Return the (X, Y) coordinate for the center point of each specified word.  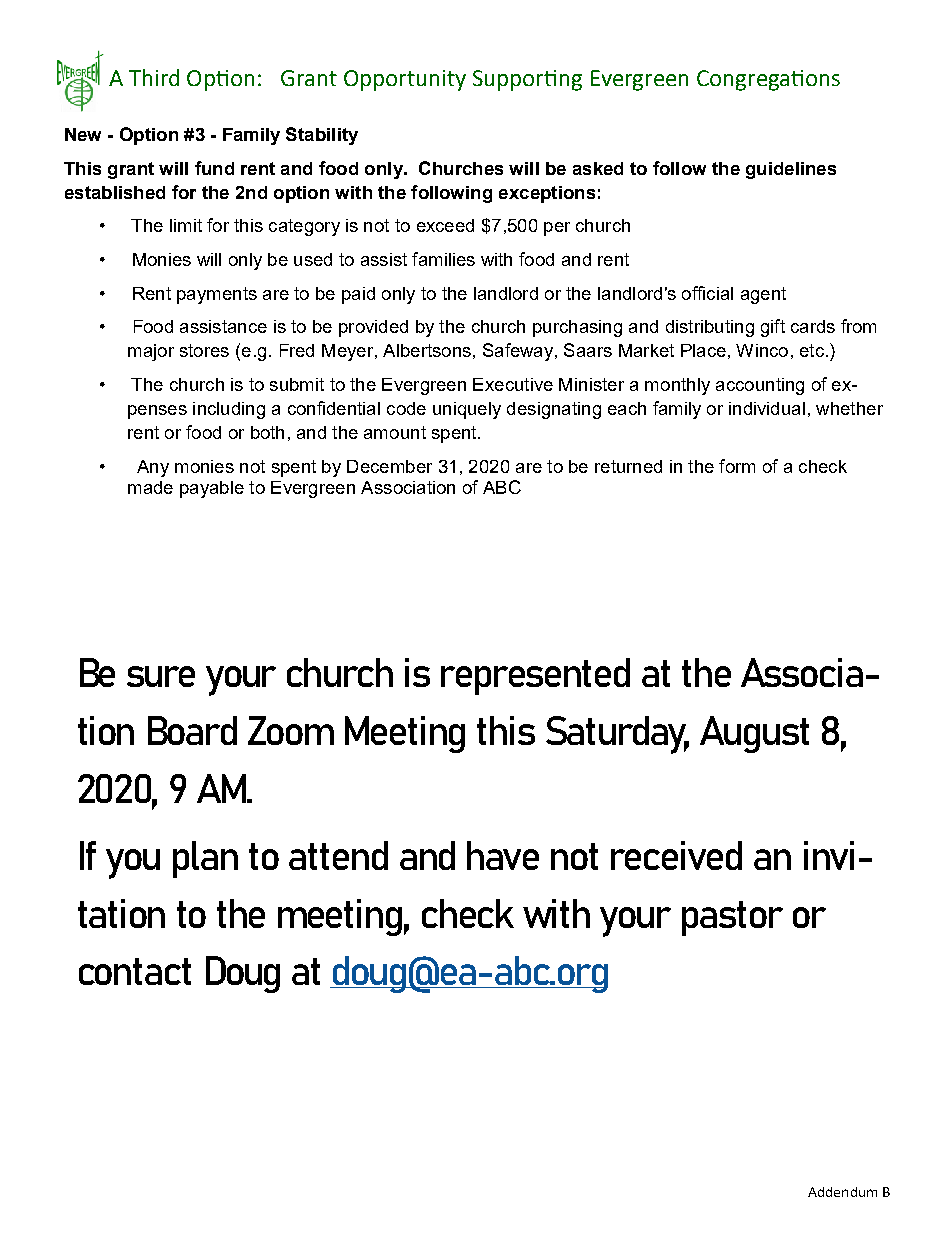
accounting (760, 386)
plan (205, 859)
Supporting (527, 80)
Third (154, 77)
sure (161, 676)
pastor (732, 918)
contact (135, 971)
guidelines (791, 170)
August (754, 734)
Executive (513, 384)
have (503, 855)
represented (535, 676)
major (151, 352)
